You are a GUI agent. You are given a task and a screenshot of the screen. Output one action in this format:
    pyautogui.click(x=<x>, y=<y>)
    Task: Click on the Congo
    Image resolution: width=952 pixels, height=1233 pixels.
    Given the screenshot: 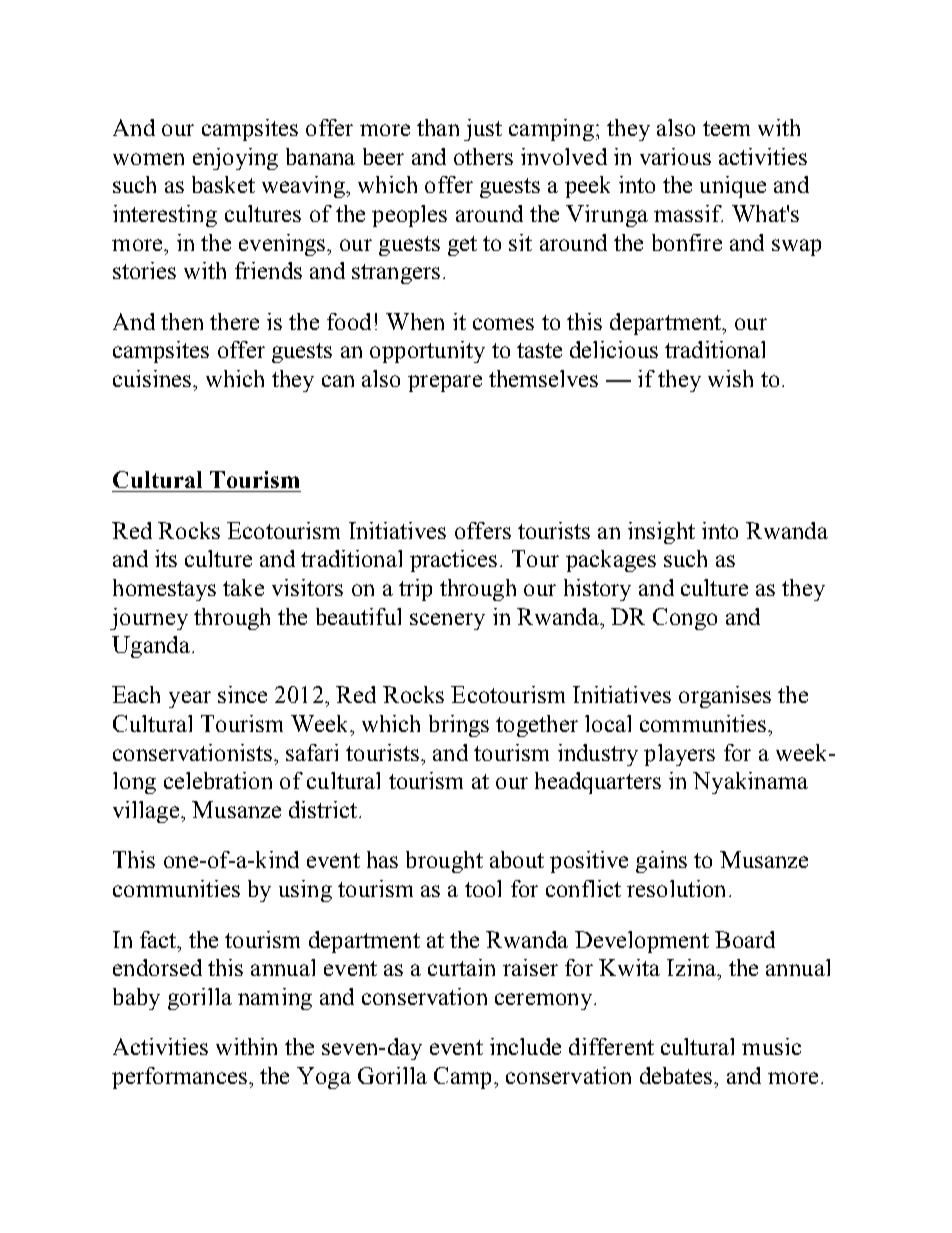 What is the action you would take?
    pyautogui.click(x=685, y=619)
